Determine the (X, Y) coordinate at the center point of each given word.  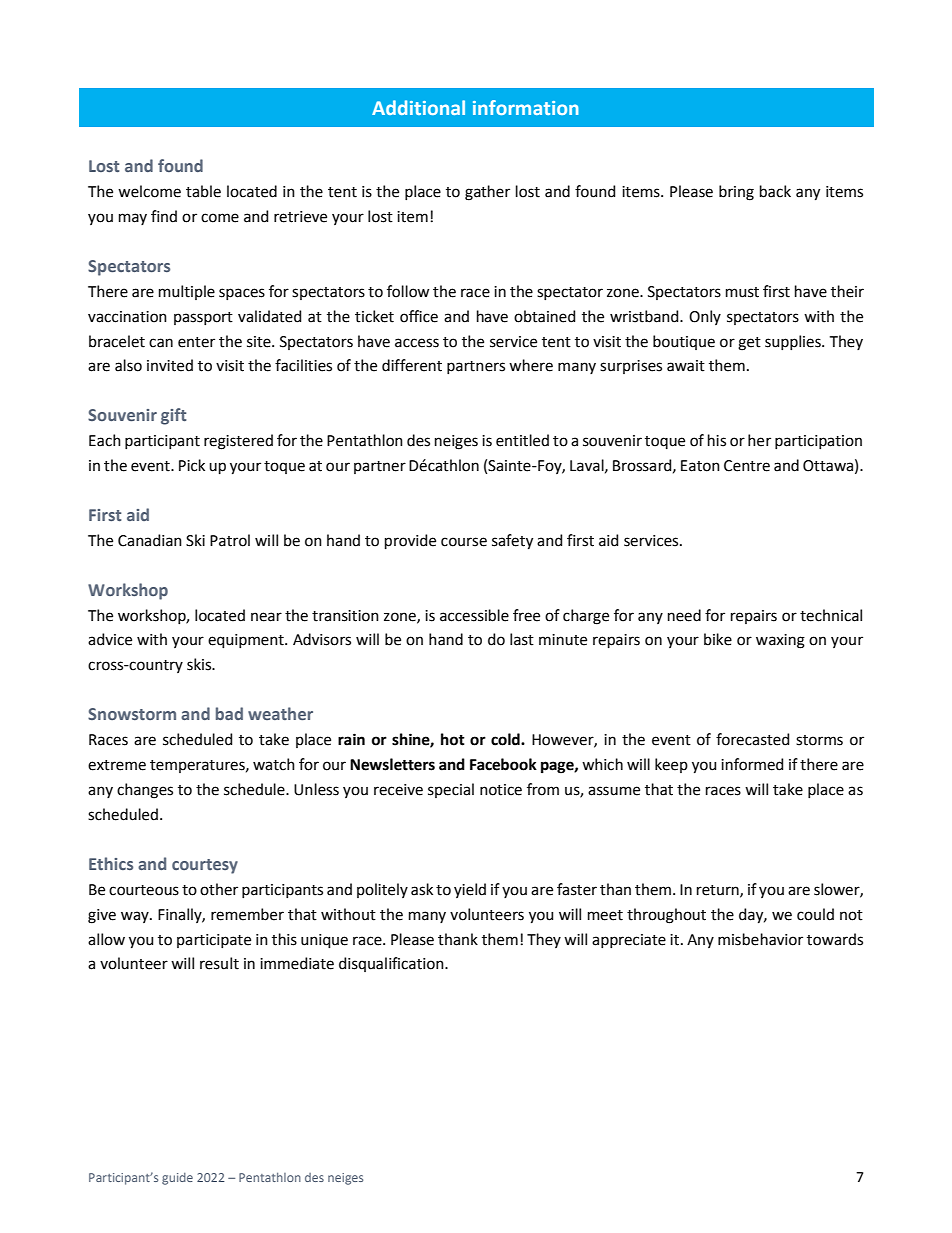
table (203, 191)
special (451, 790)
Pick (192, 465)
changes (145, 791)
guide (177, 1179)
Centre (747, 466)
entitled (522, 440)
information (526, 107)
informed (752, 764)
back (775, 191)
